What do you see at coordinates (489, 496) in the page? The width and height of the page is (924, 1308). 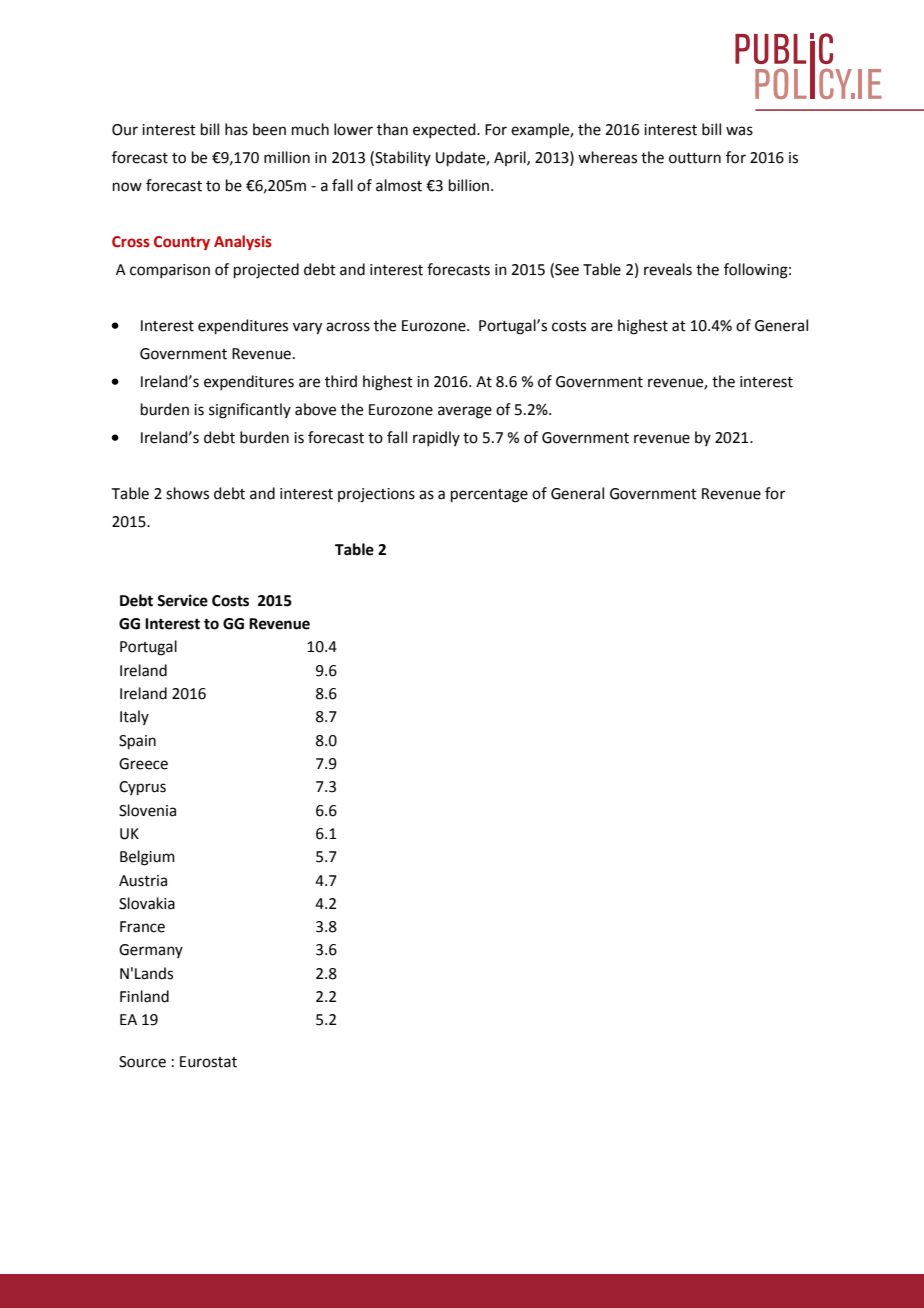 I see `percentage` at bounding box center [489, 496].
